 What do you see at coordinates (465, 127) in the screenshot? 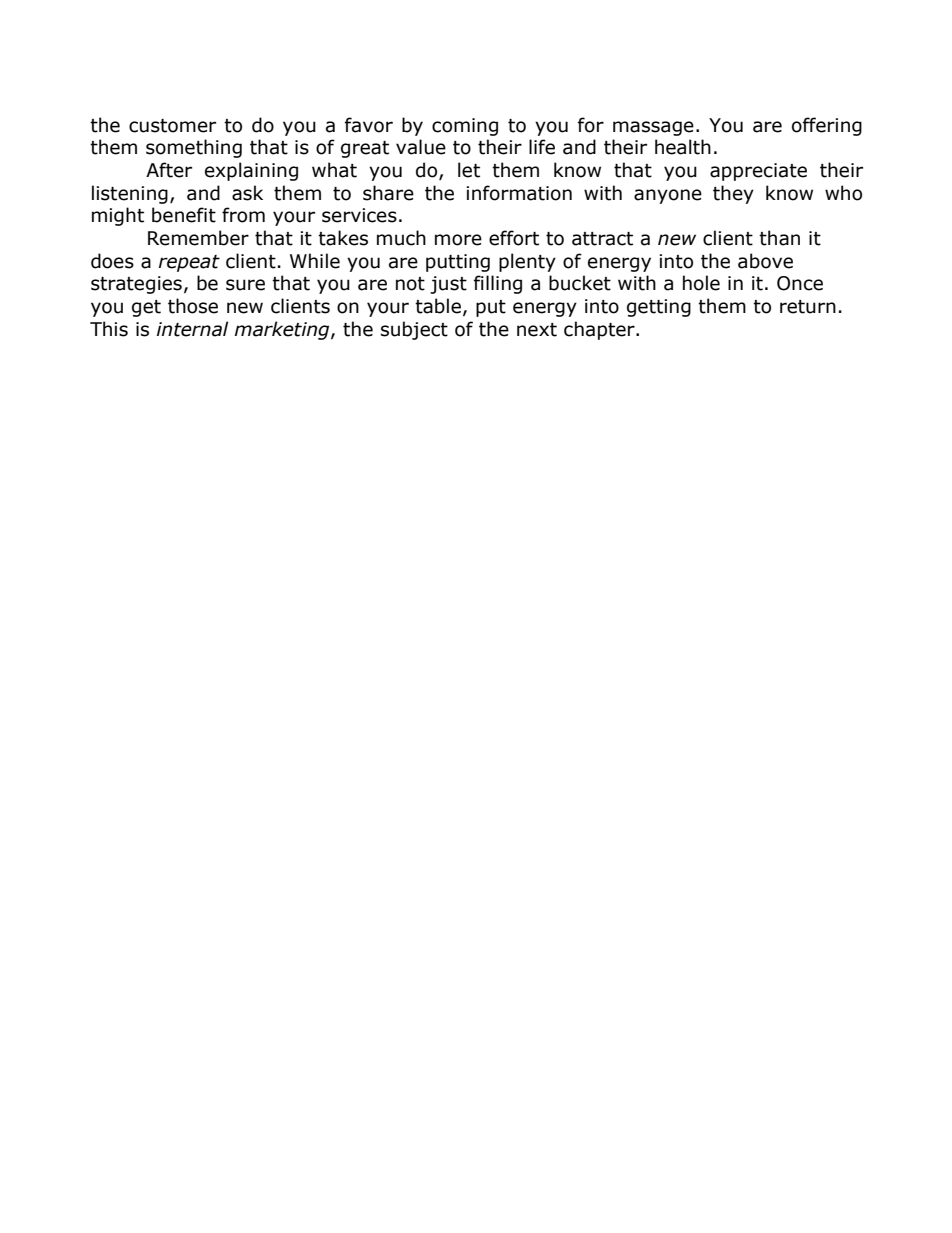
I see `coming` at bounding box center [465, 127].
